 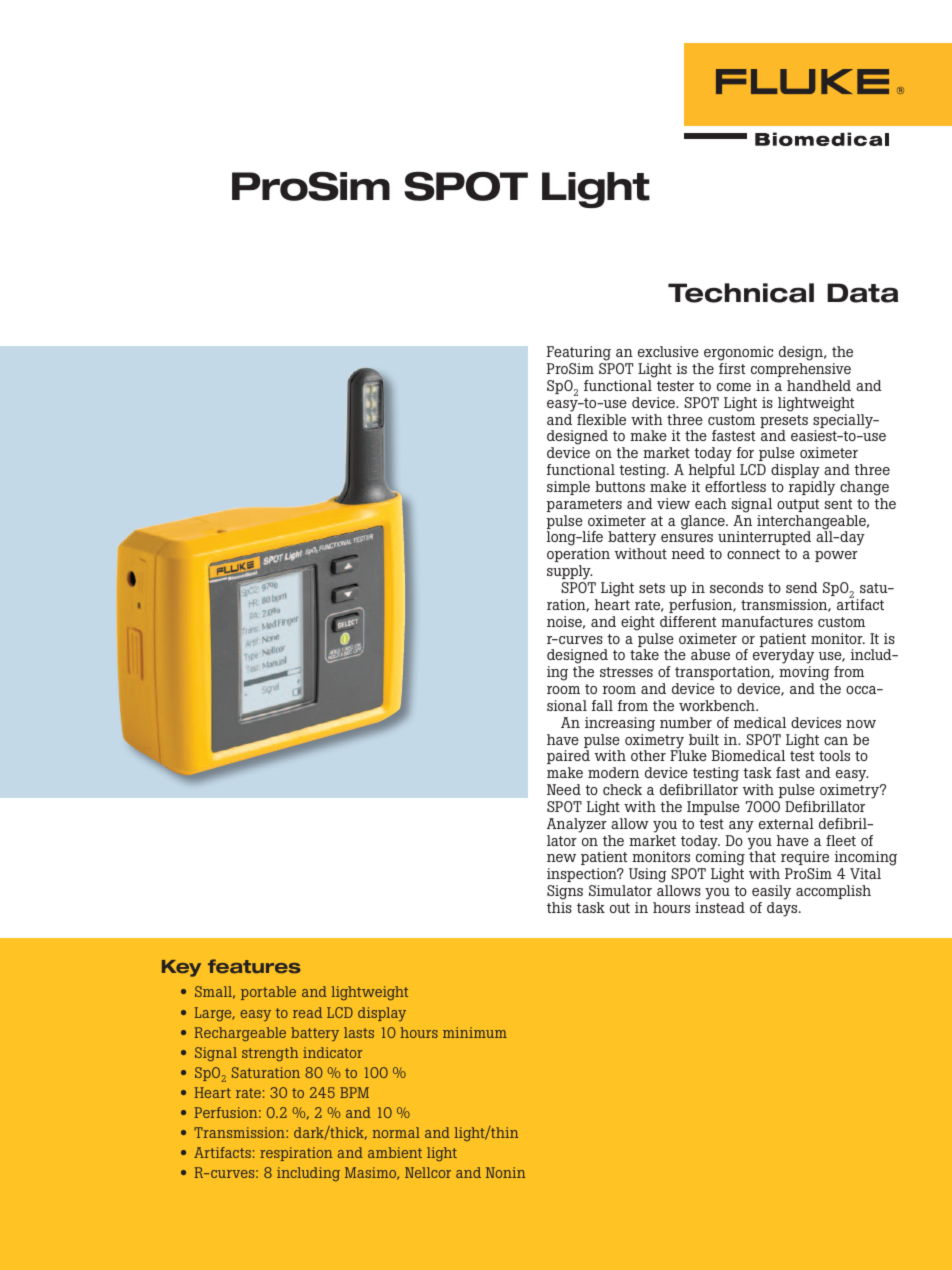 What do you see at coordinates (475, 1032) in the document?
I see `minimum` at bounding box center [475, 1032].
